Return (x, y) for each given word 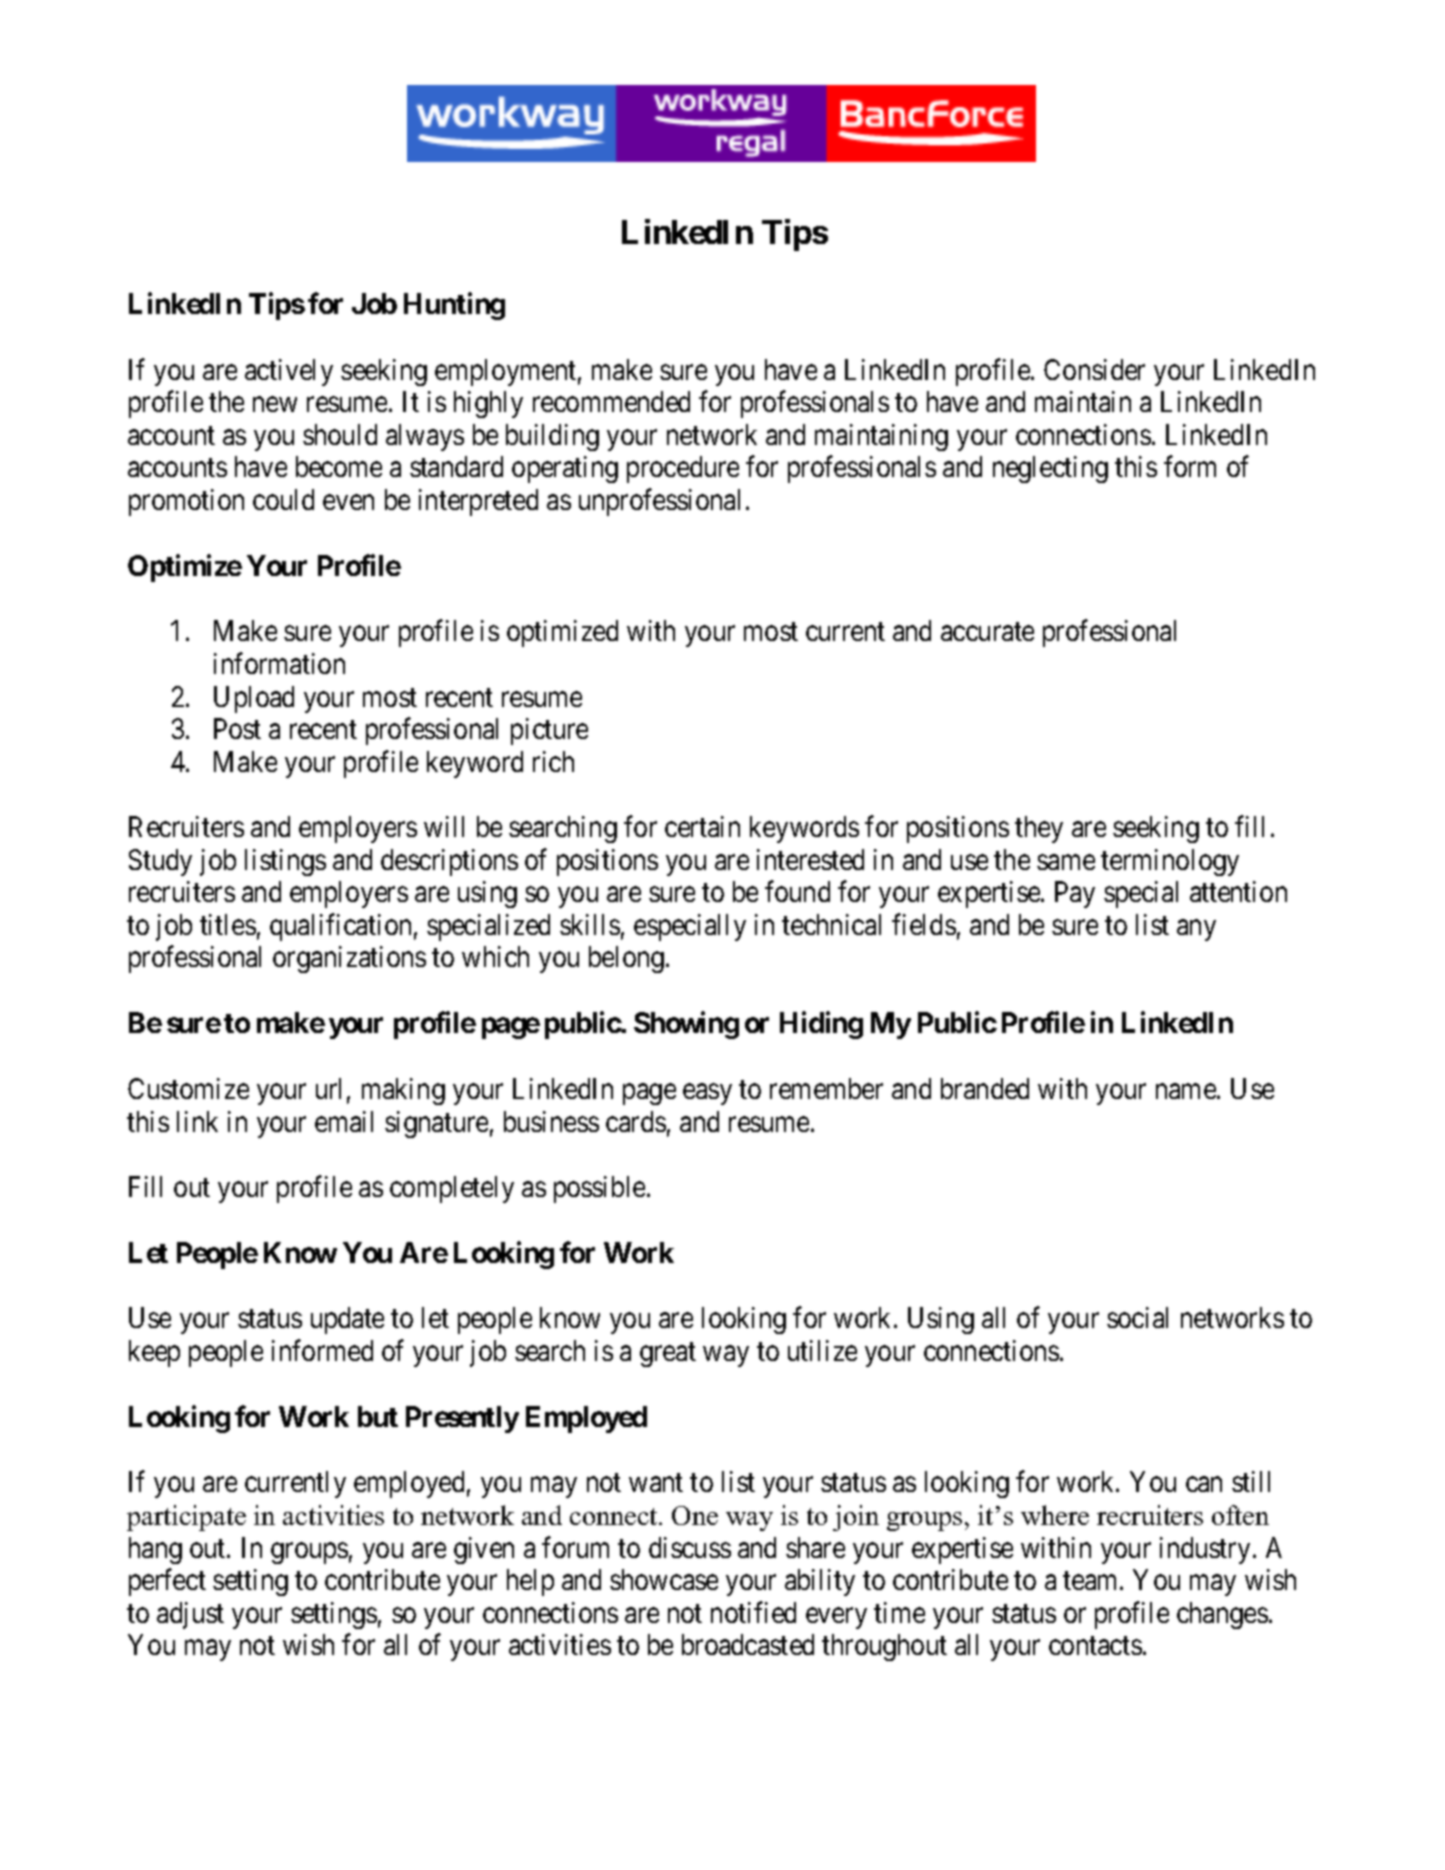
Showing (686, 1025)
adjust (190, 1615)
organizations (349, 959)
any (1196, 930)
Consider (1094, 369)
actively (289, 372)
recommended (611, 401)
